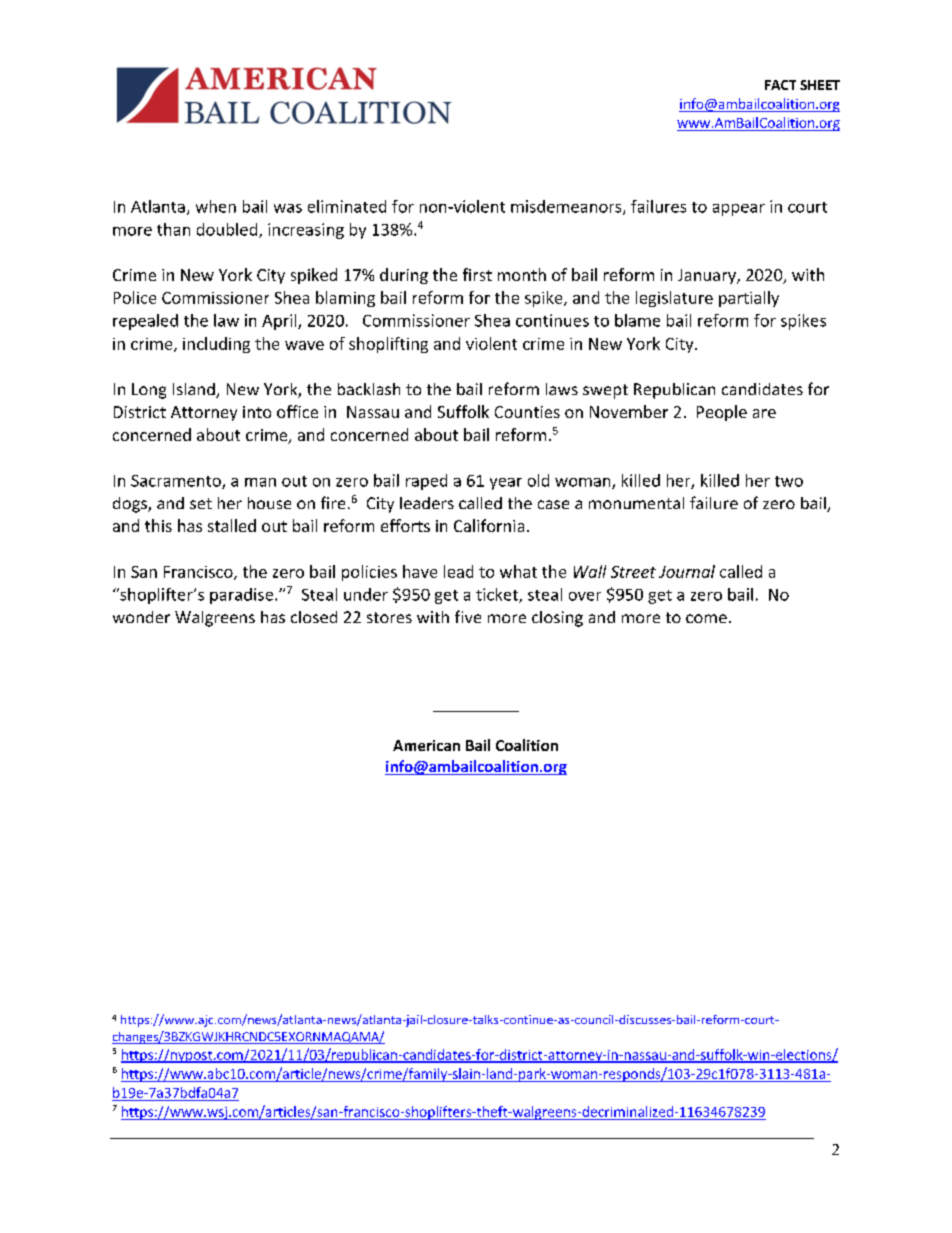 This page has width=952, height=1233. What do you see at coordinates (789, 481) in the page?
I see `two` at bounding box center [789, 481].
